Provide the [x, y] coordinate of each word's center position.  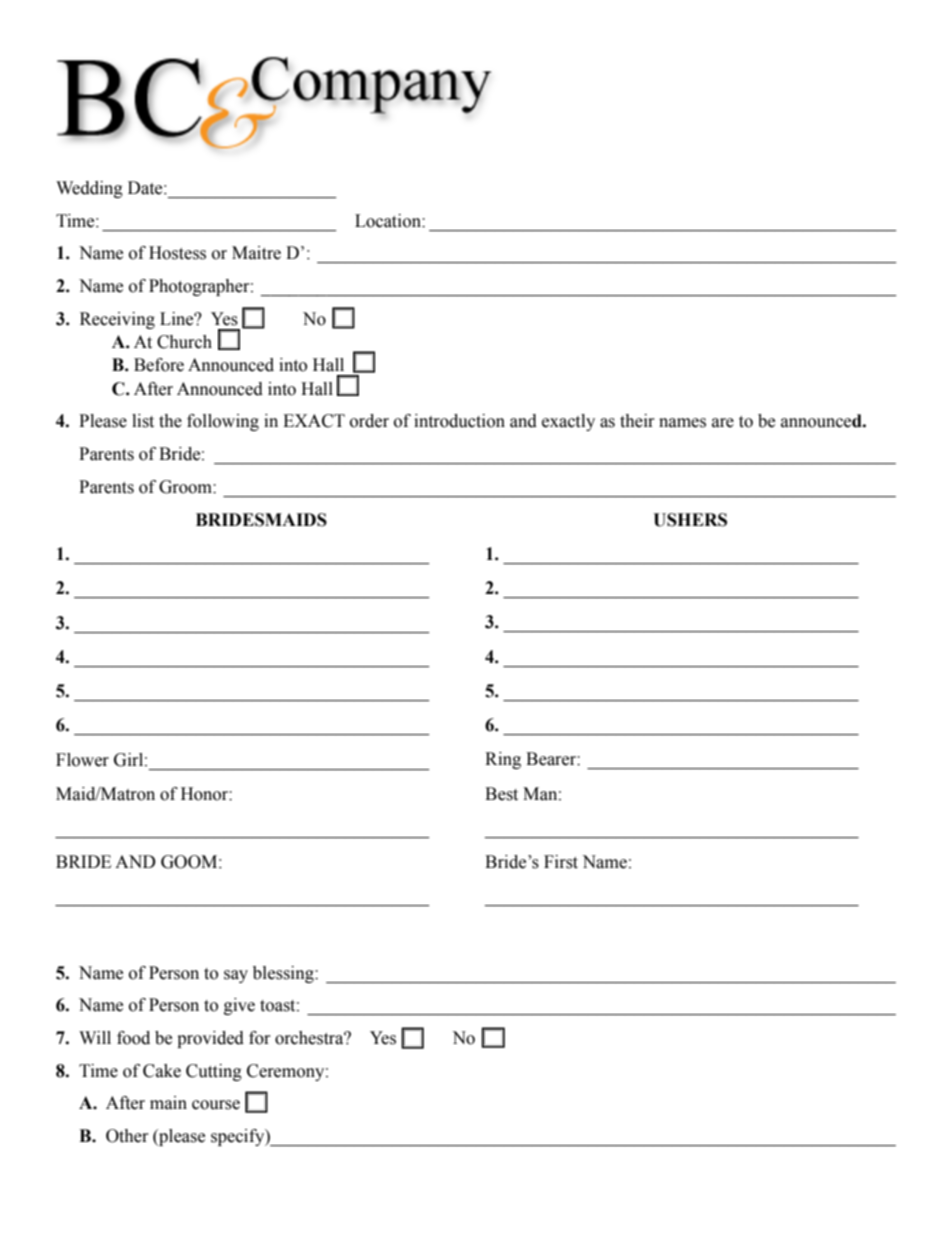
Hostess [177, 253]
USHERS [690, 520]
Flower [82, 760]
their [637, 421]
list [143, 421]
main [168, 1103]
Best [501, 794]
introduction [459, 421]
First [561, 862]
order [369, 421]
